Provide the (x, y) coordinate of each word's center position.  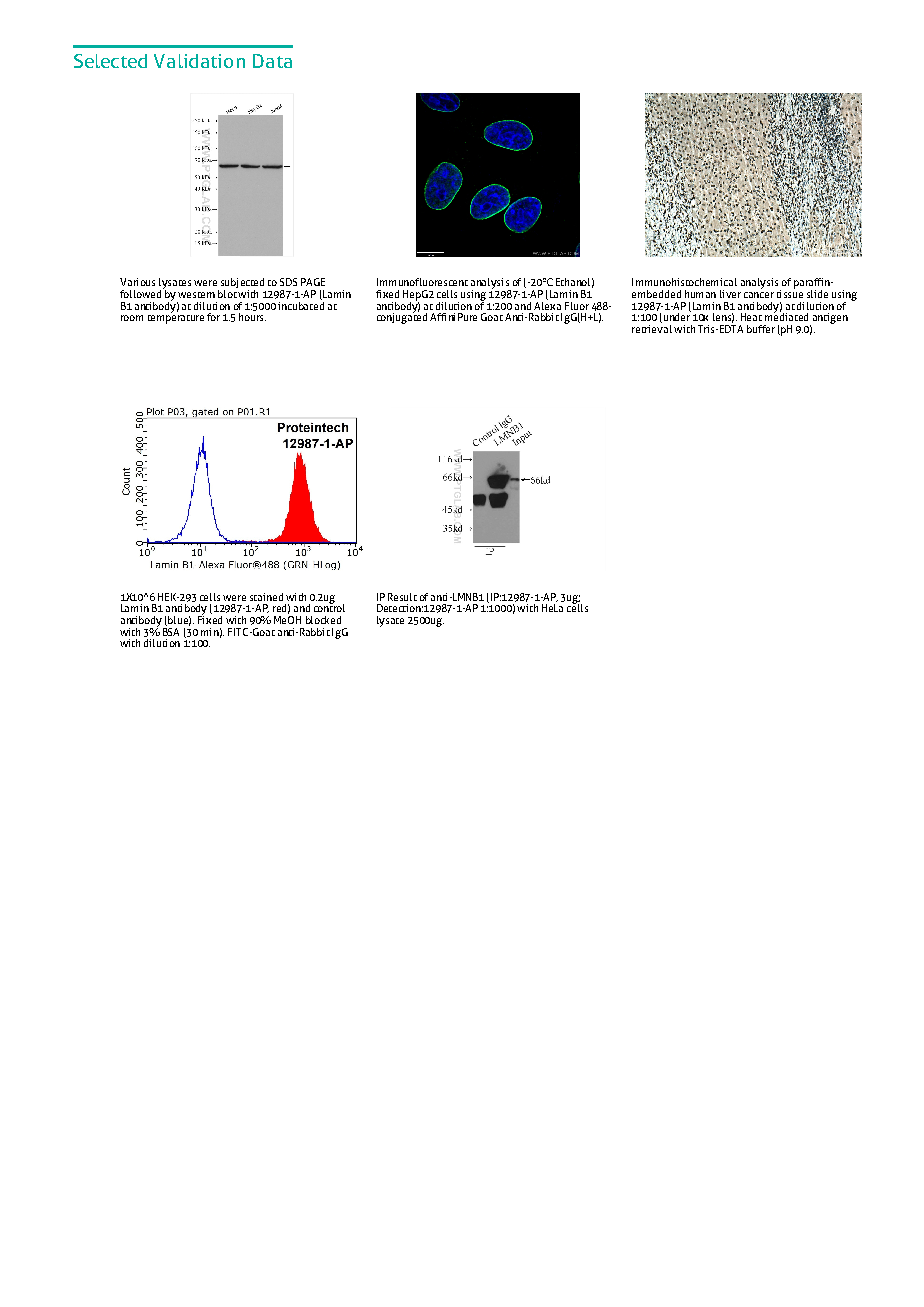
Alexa (547, 304)
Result (402, 597)
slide (817, 294)
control (329, 607)
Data (272, 61)
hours (252, 317)
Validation (199, 61)
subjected (241, 284)
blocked (323, 620)
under (676, 317)
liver (730, 294)
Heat (751, 317)
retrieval (652, 327)
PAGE (313, 282)
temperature (176, 318)
